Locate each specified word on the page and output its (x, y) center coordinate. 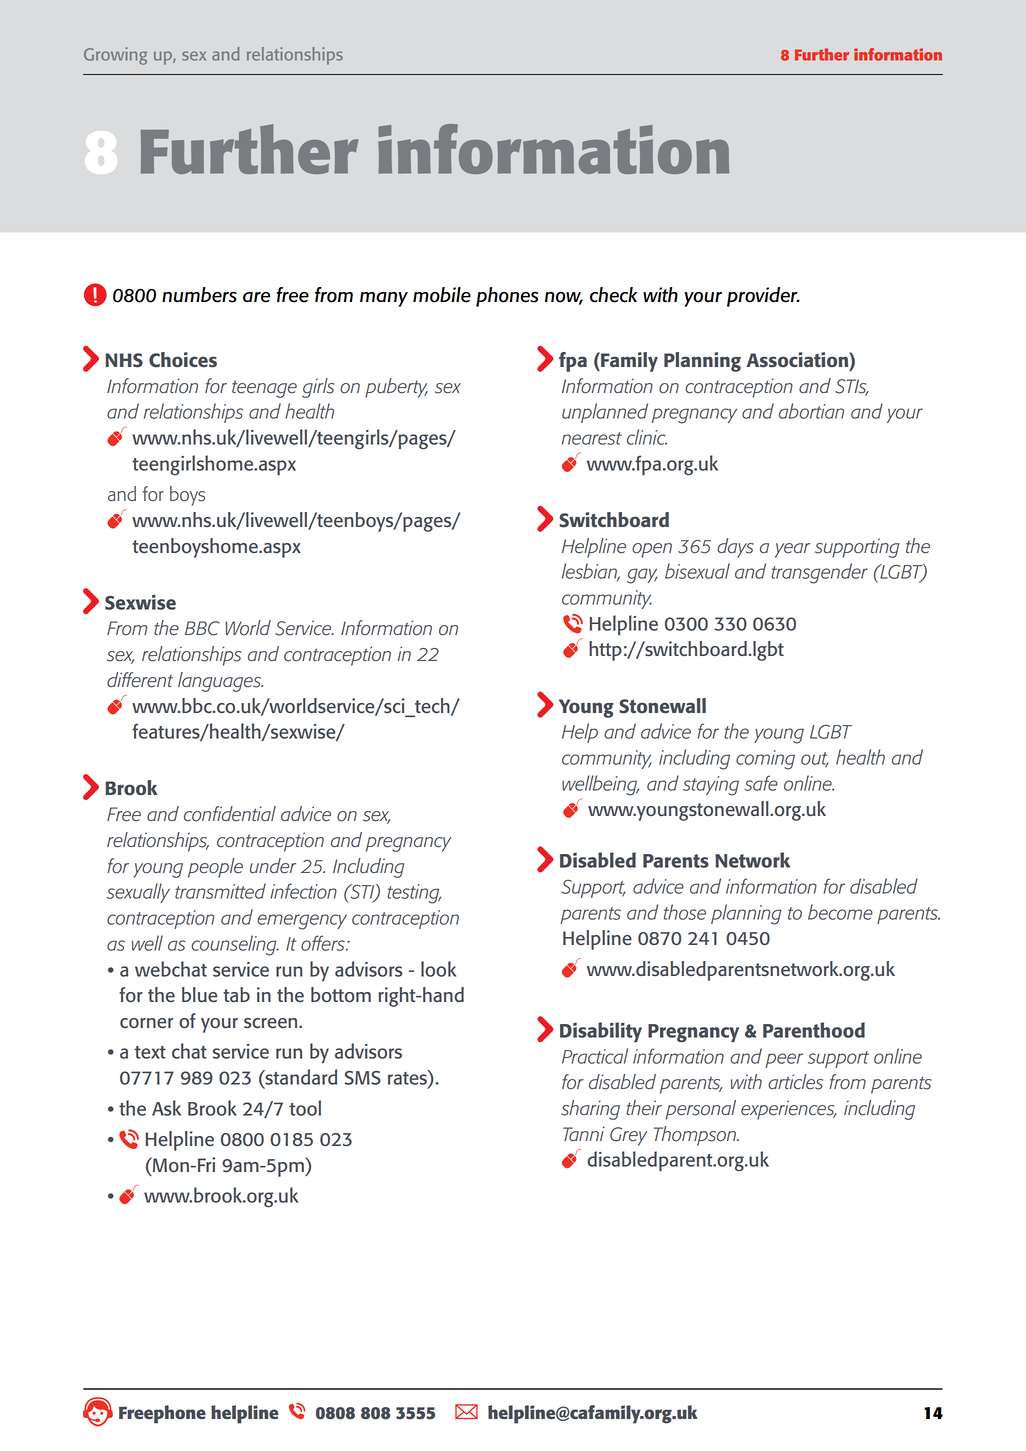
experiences (789, 1110)
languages (220, 682)
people (215, 868)
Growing (115, 56)
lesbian (590, 572)
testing (414, 894)
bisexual (697, 571)
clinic (647, 437)
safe (761, 783)
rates (408, 1077)
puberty (396, 388)
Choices (183, 360)
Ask (166, 1108)
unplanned (605, 413)
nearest (592, 438)
